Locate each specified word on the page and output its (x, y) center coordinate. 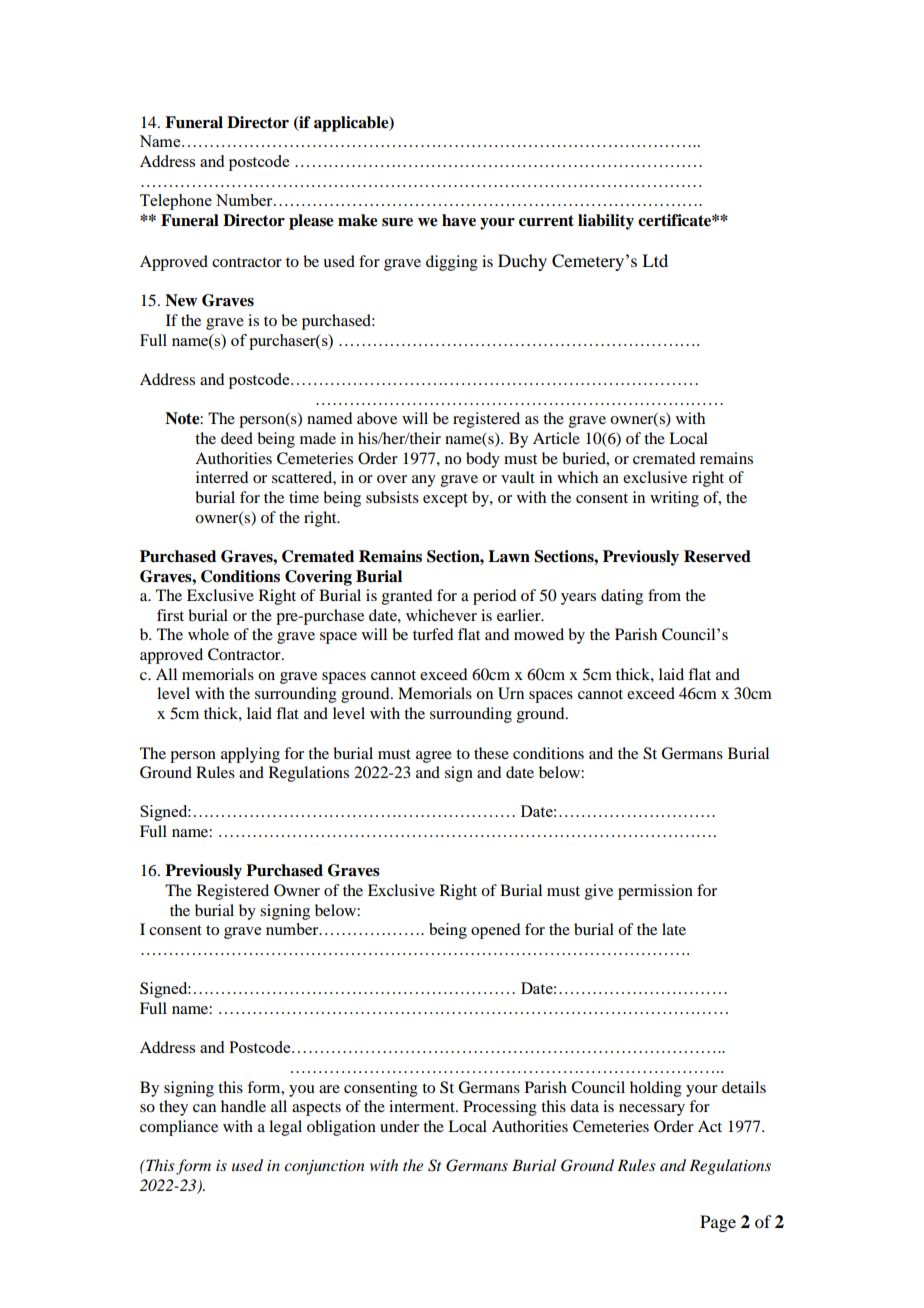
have (459, 220)
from (664, 595)
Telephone (176, 202)
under (399, 1126)
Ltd (655, 260)
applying (250, 755)
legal (285, 1128)
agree (434, 757)
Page (718, 1223)
